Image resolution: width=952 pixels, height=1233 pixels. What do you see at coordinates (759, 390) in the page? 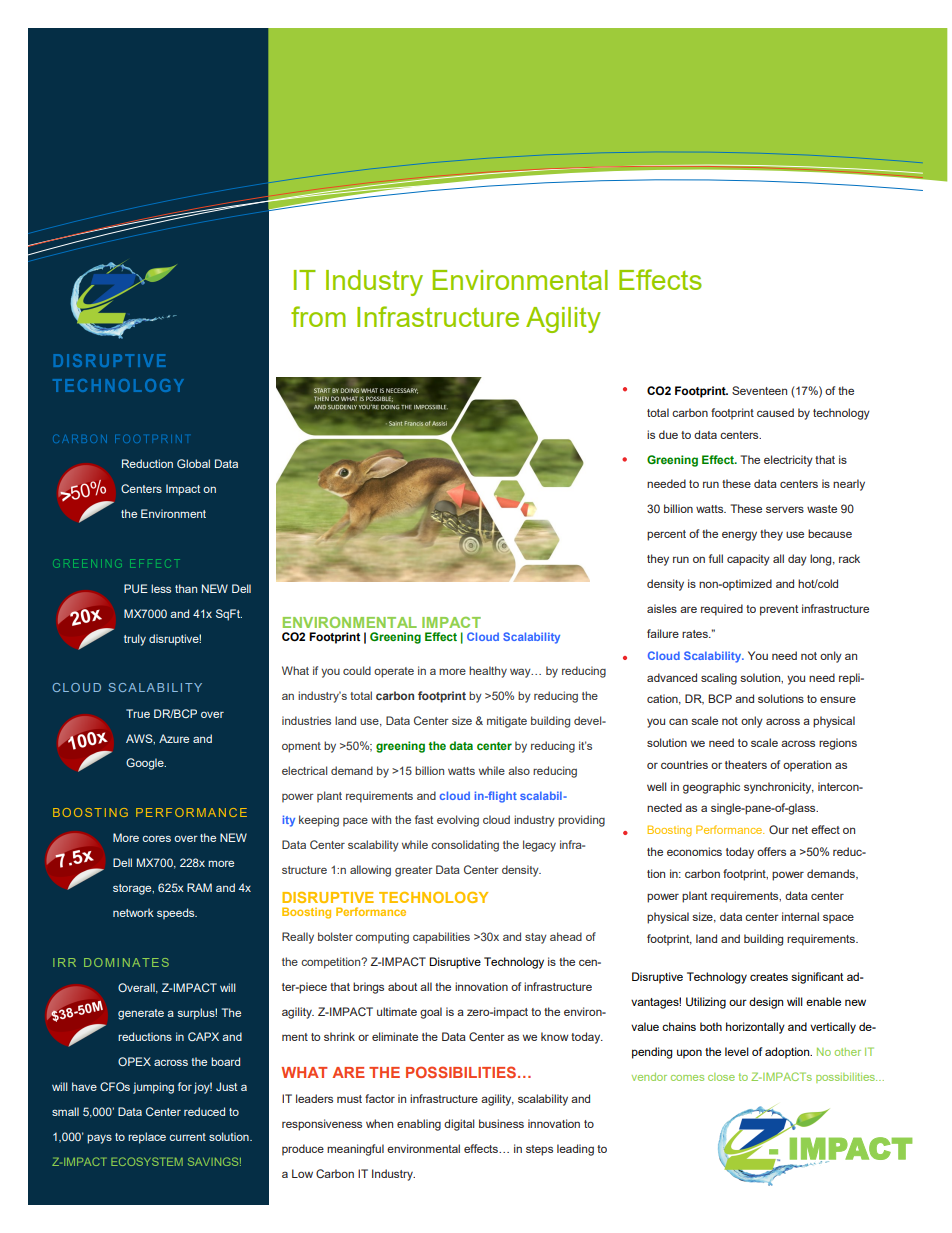
I see `Seventeen` at bounding box center [759, 390].
